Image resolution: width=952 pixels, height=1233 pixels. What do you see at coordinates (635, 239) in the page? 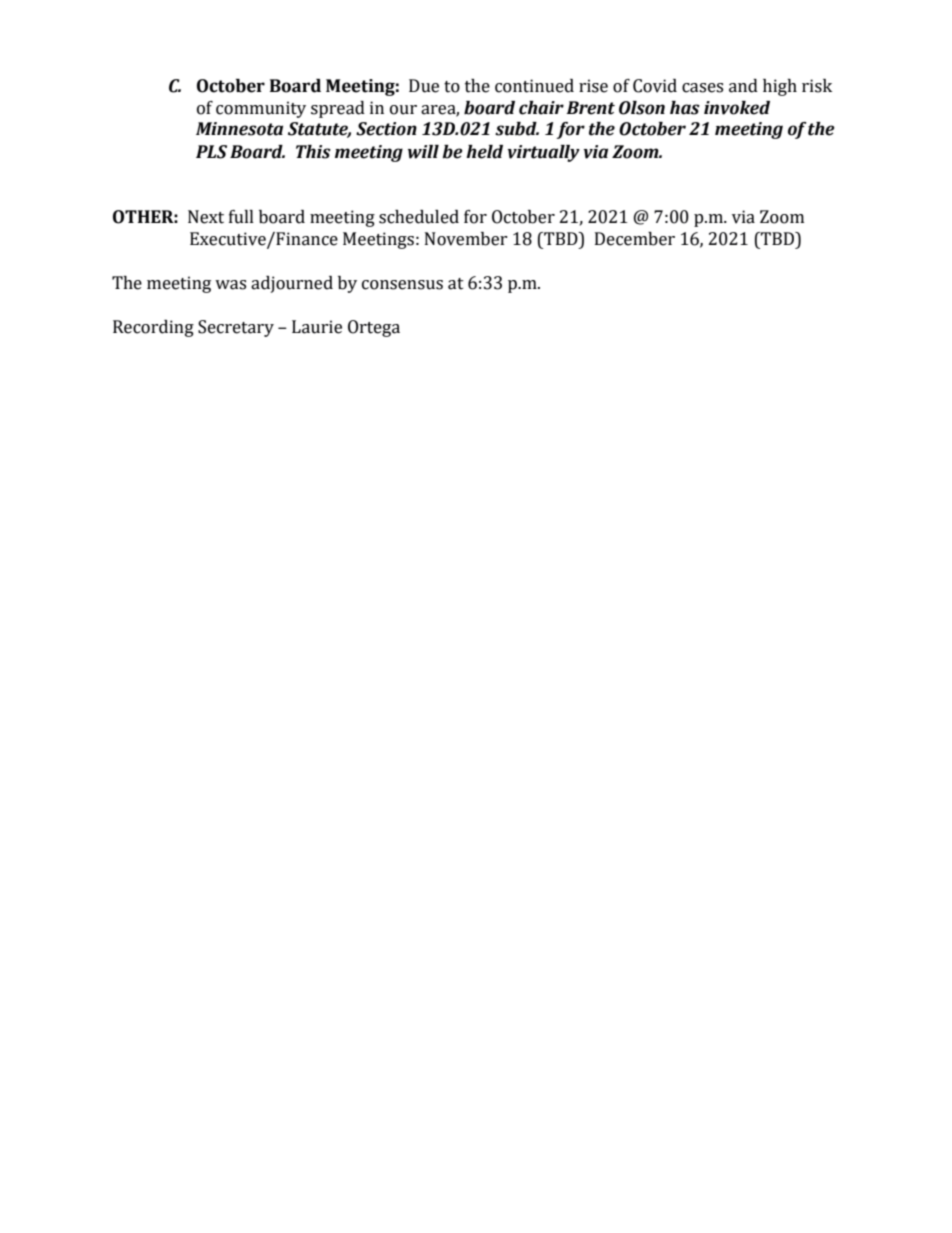
I see `December` at bounding box center [635, 239].
